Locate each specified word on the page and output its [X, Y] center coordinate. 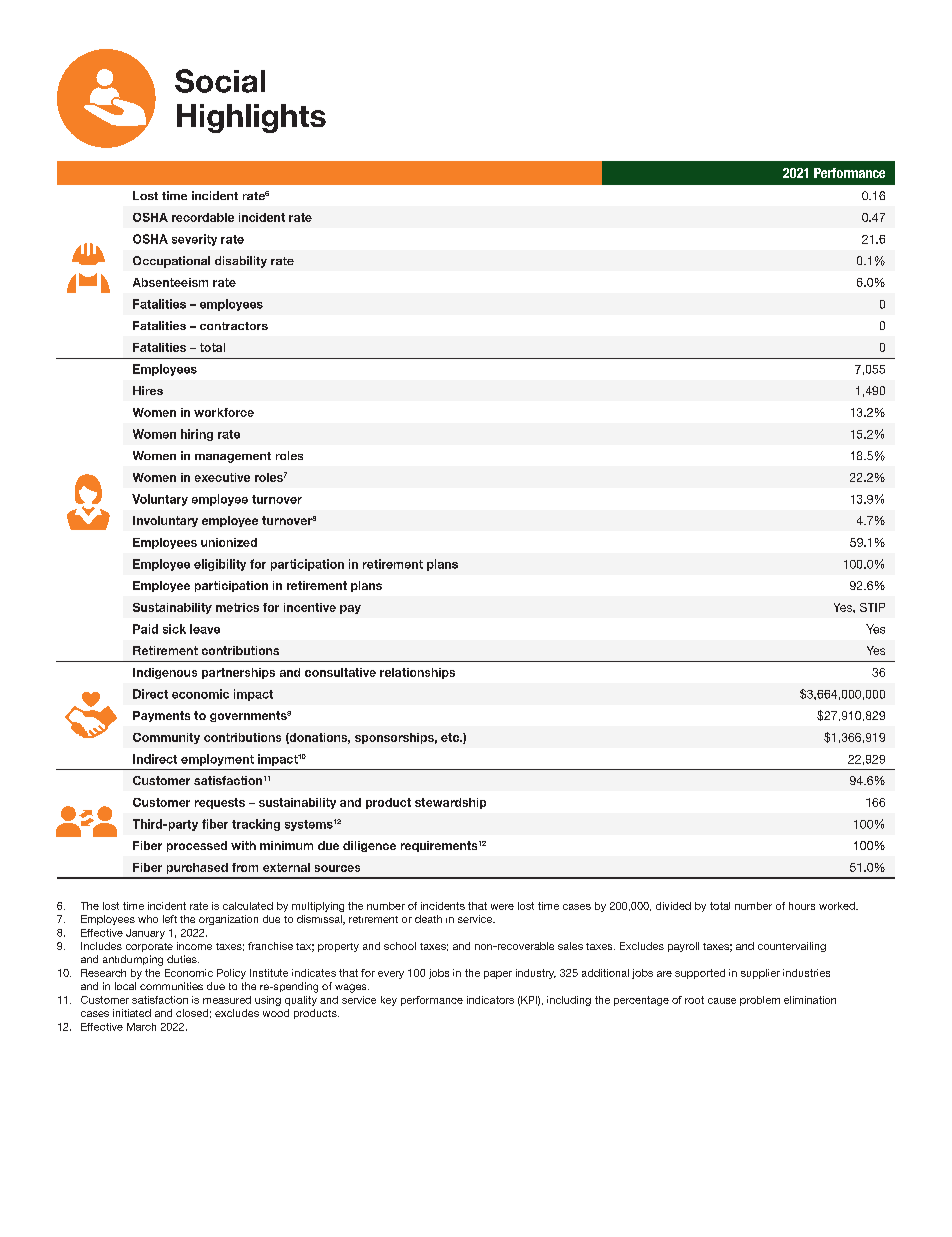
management [233, 457]
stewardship [450, 803]
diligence [369, 846]
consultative [340, 672]
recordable [203, 217]
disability [241, 262]
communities [171, 986]
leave [205, 629]
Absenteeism [170, 282]
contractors [234, 326]
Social [220, 81]
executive [222, 477]
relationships [417, 673]
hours [802, 906]
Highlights [251, 118]
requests [220, 803]
